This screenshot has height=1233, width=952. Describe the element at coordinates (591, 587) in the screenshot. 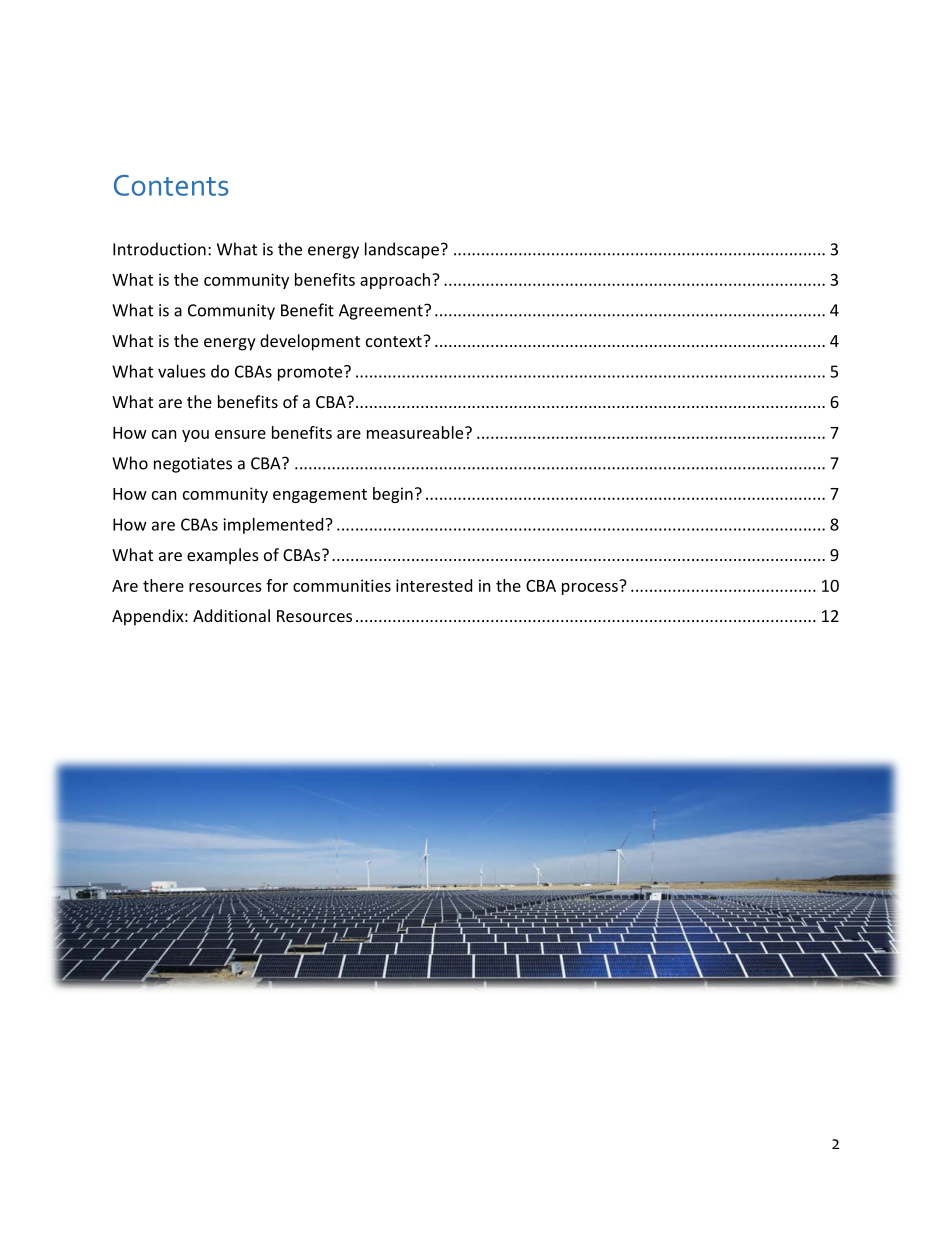

I see `process` at that location.
